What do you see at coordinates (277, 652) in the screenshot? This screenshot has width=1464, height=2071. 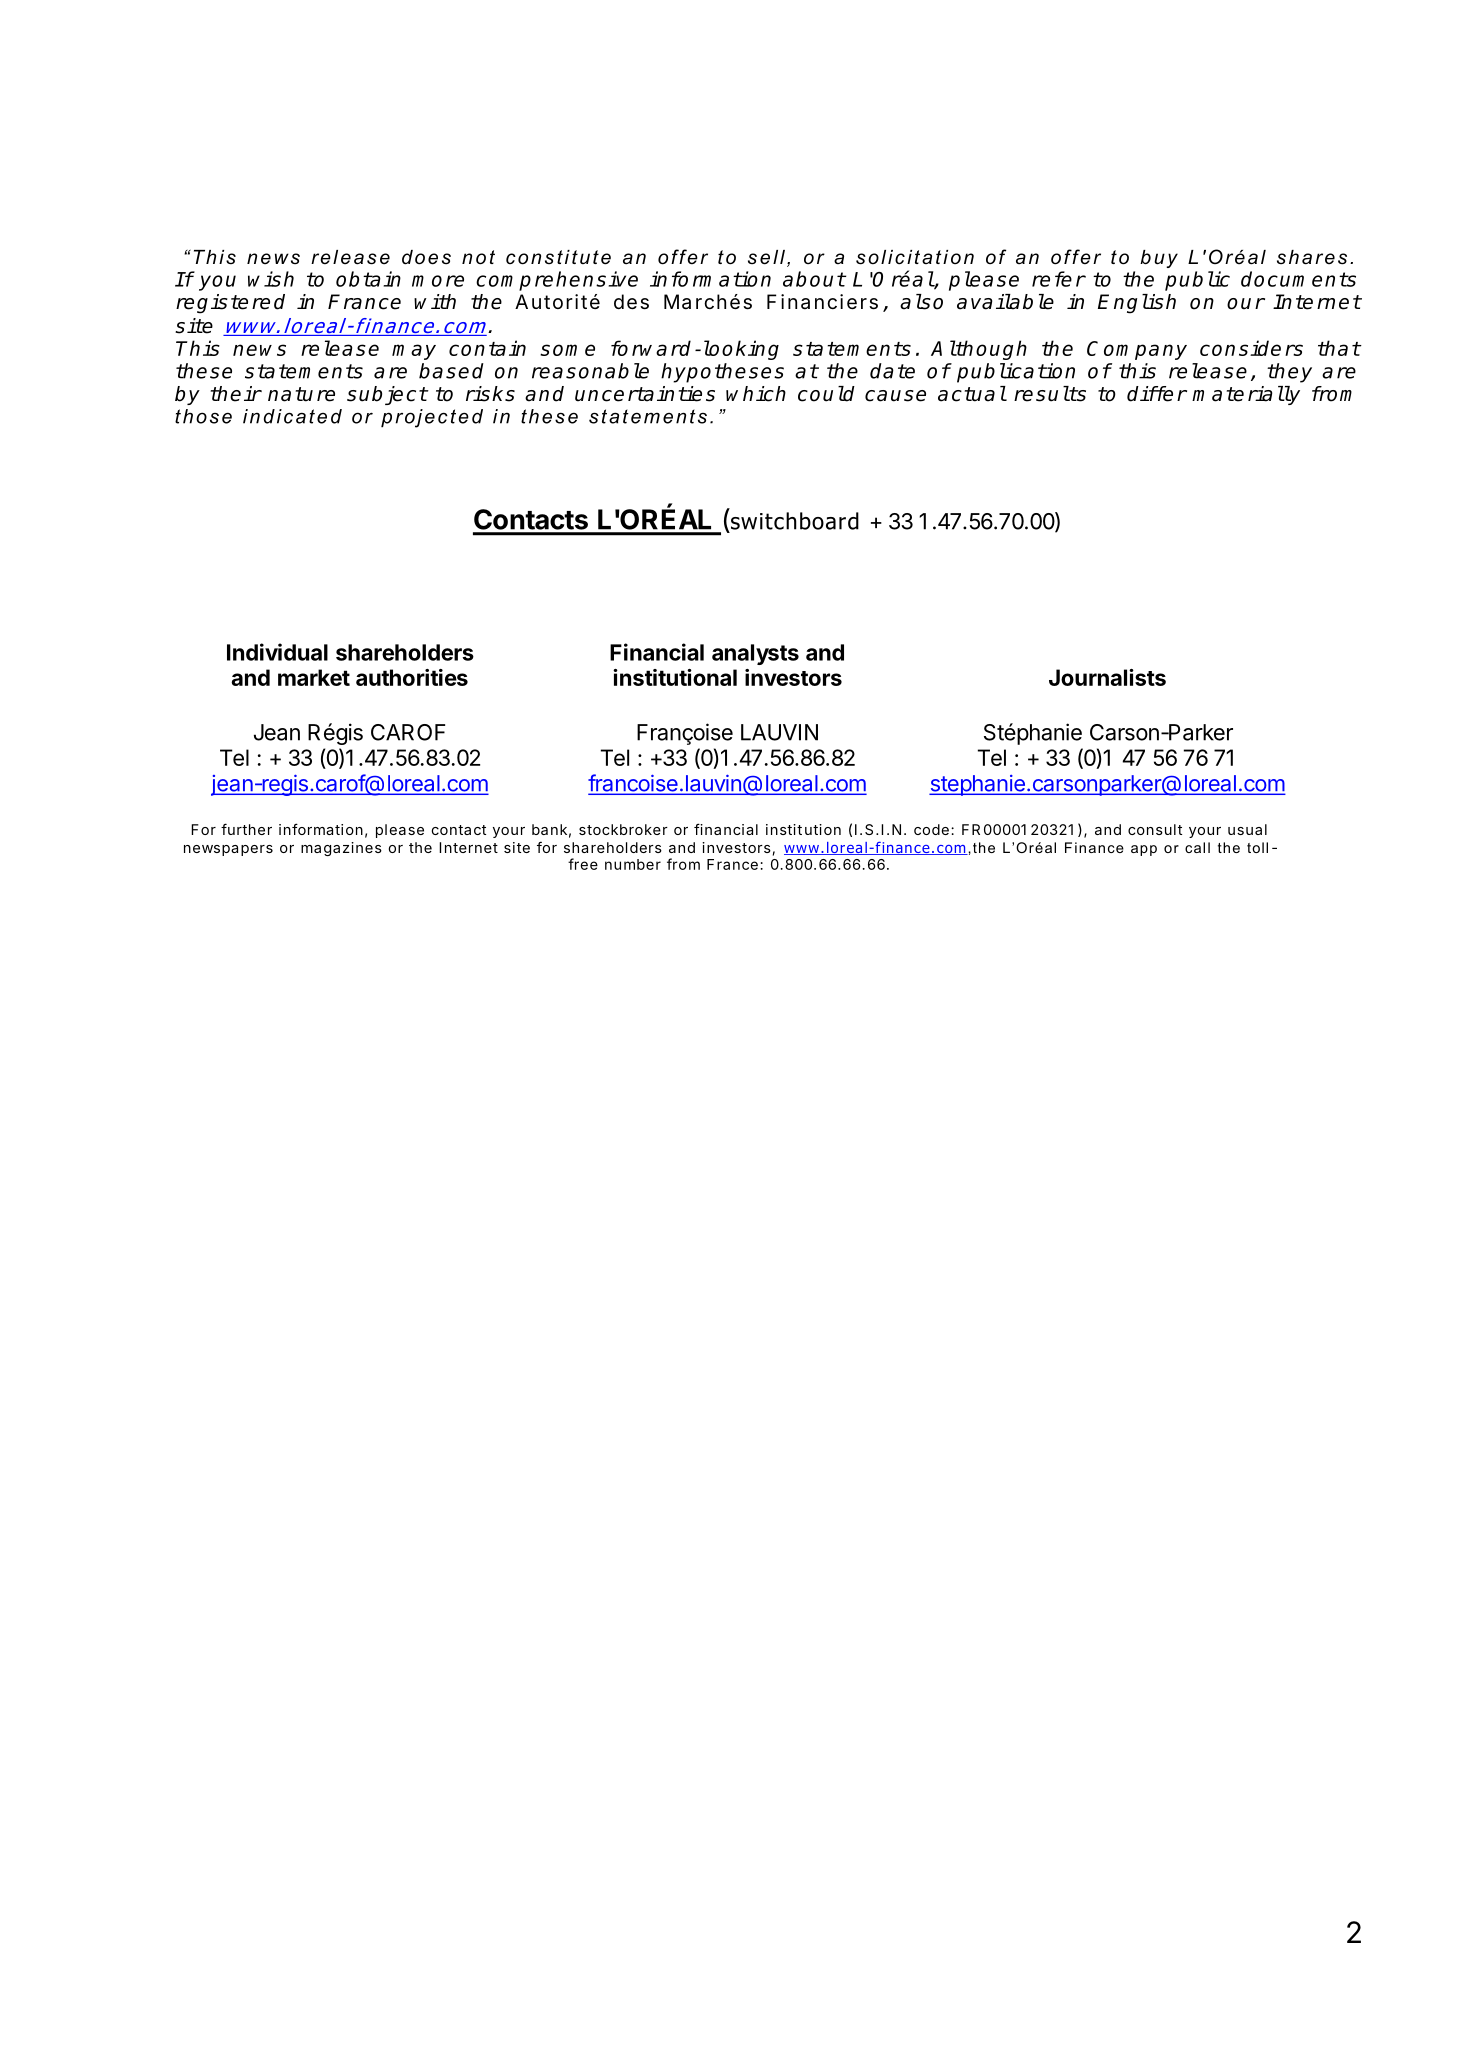 I see `Individual` at bounding box center [277, 652].
